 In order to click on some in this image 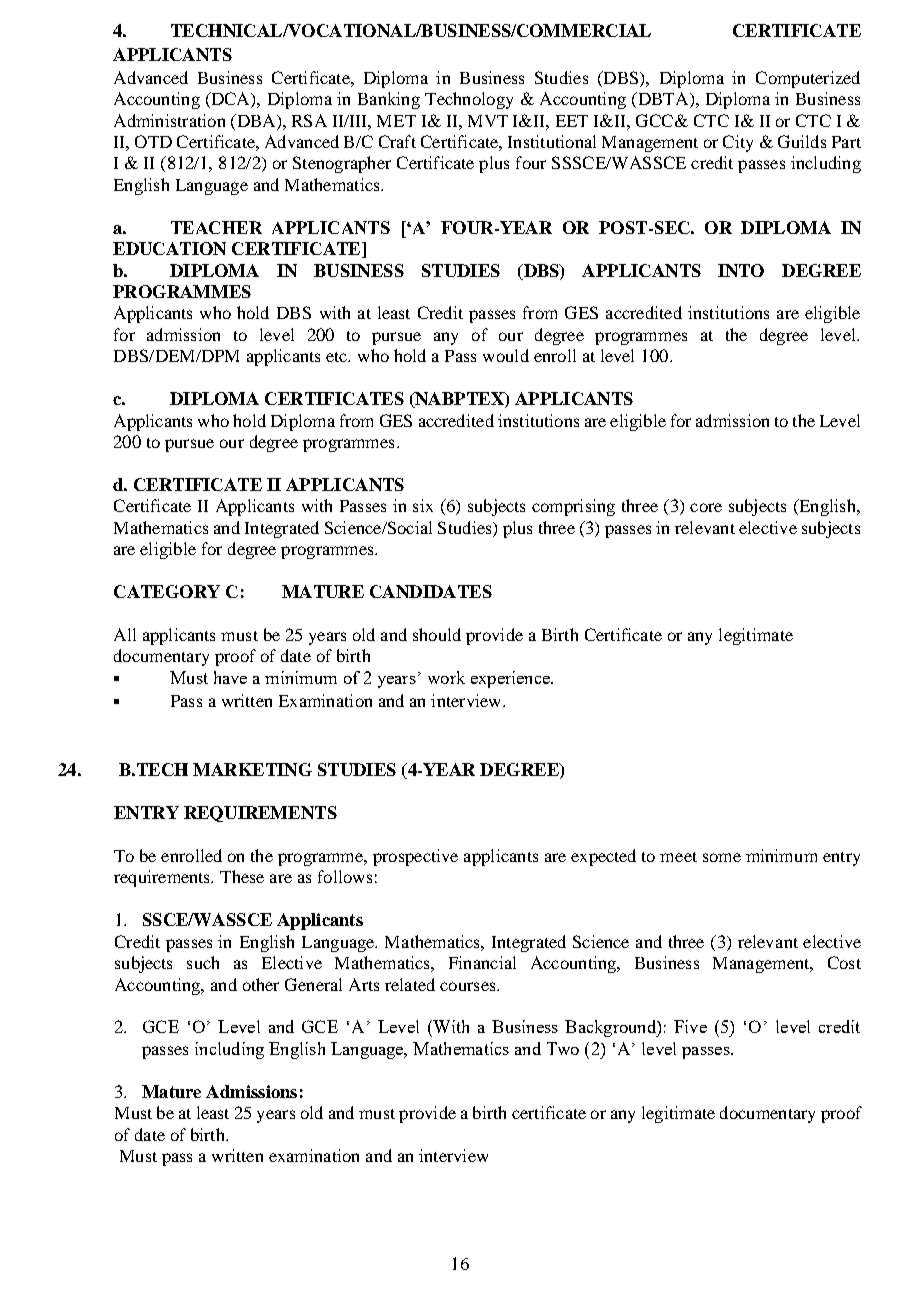, I will do `click(722, 857)`.
